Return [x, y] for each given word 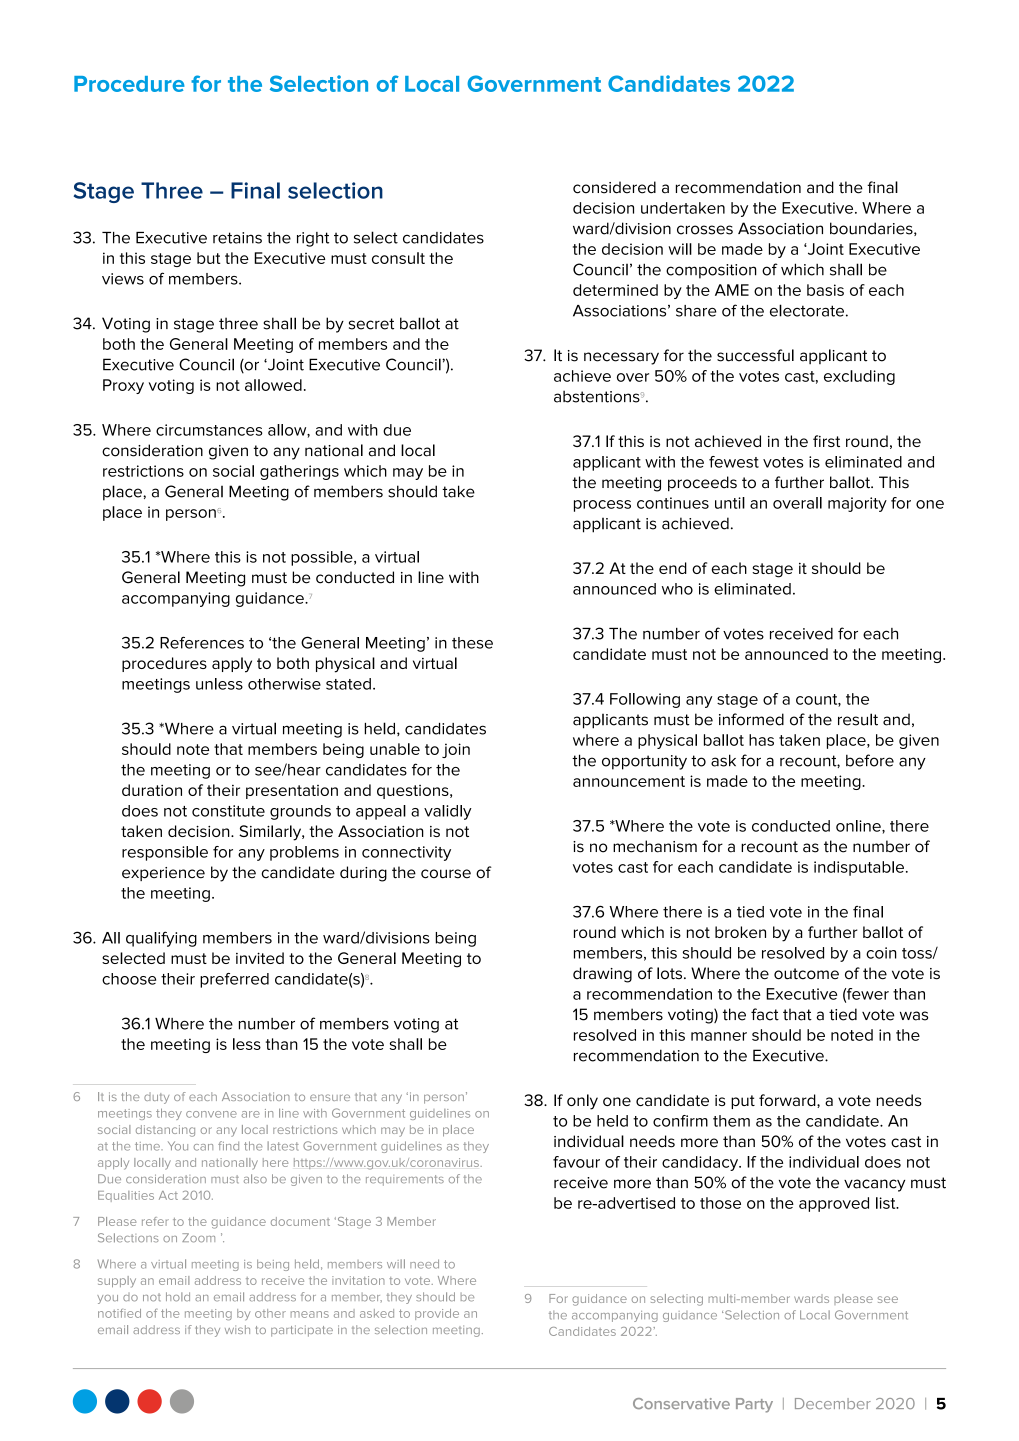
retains [237, 238]
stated [348, 684]
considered [614, 187]
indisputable [859, 868]
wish [237, 1329]
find [228, 1146]
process [602, 506]
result [858, 719]
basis [825, 290]
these [472, 643]
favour [576, 1162]
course [446, 874]
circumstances [209, 430]
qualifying [161, 939]
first [826, 441]
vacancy [874, 1185]
